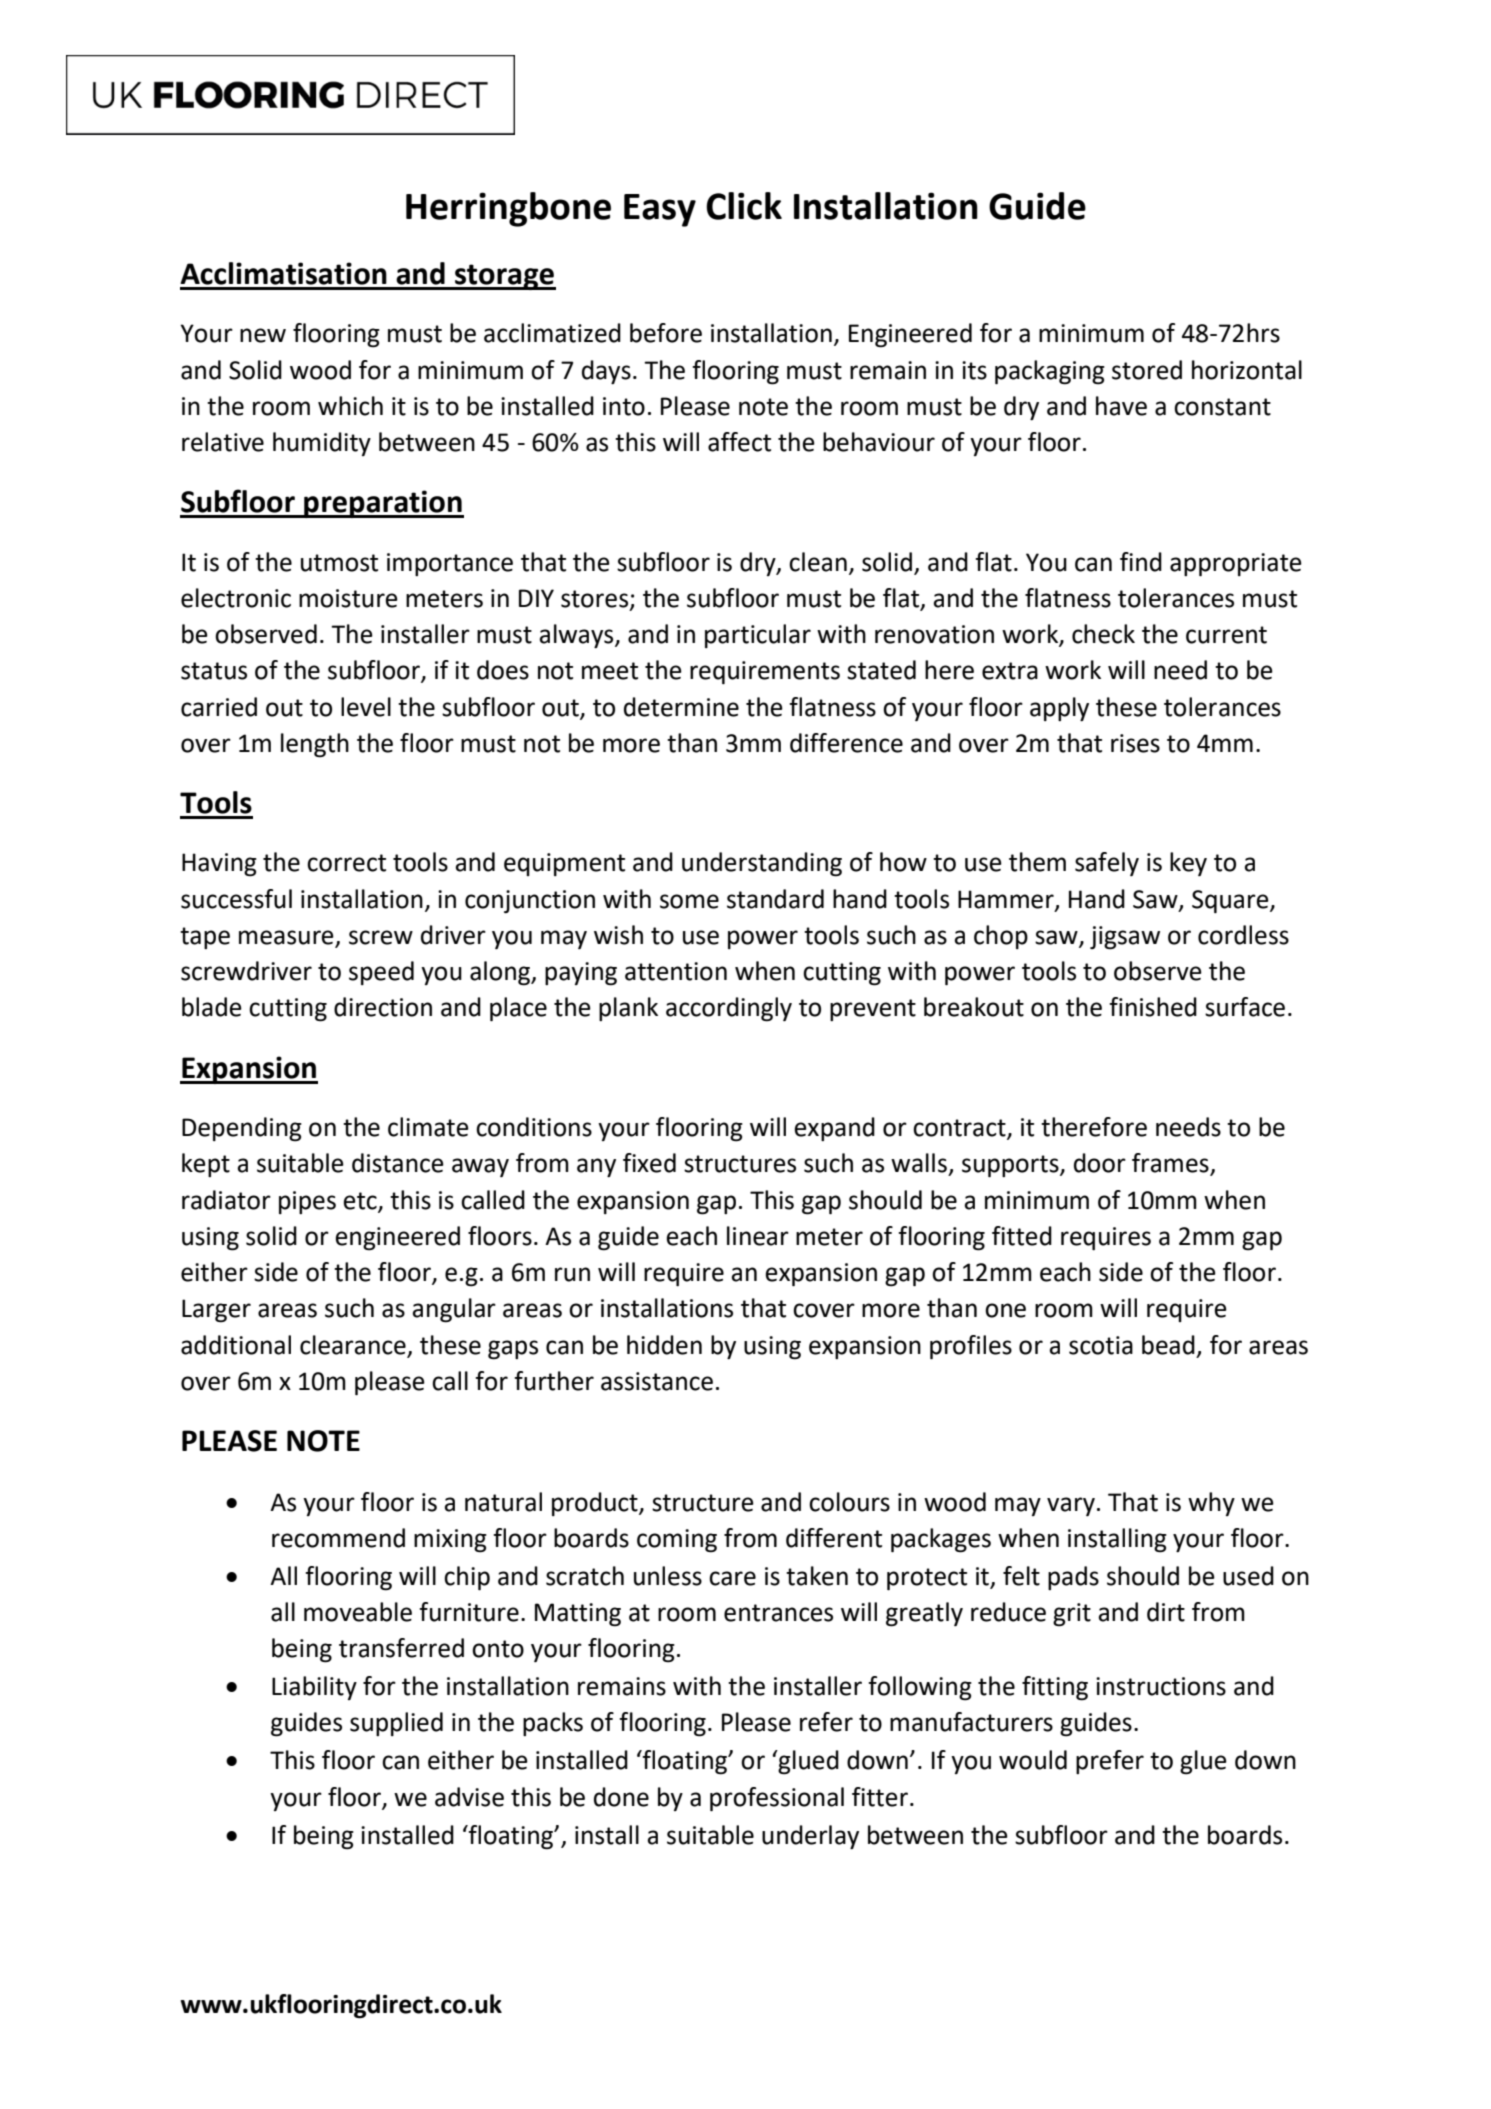 The height and width of the image is (2109, 1491). I want to click on rises, so click(1135, 743).
